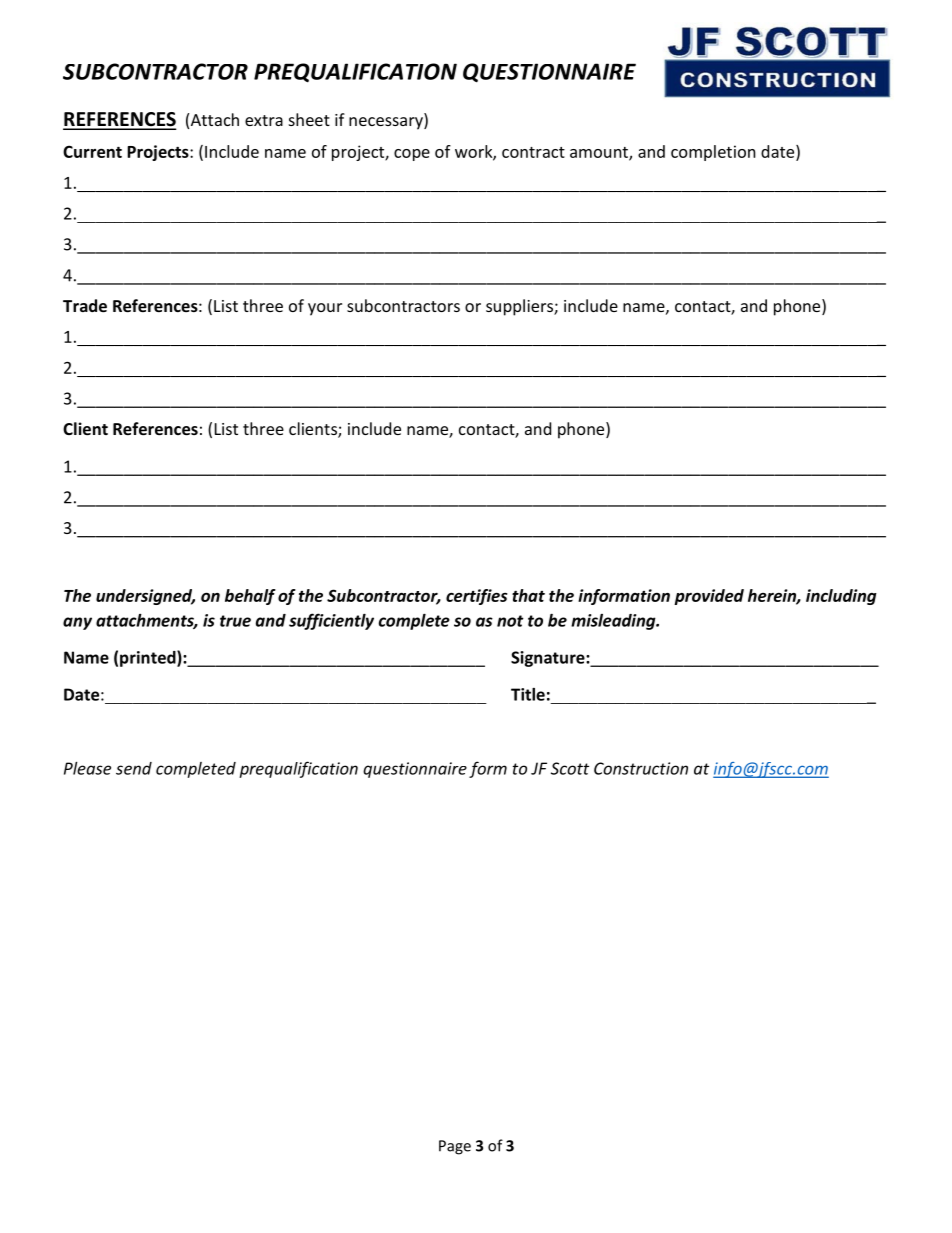 The width and height of the document is (952, 1233). Describe the element at coordinates (134, 768) in the document. I see `send` at that location.
